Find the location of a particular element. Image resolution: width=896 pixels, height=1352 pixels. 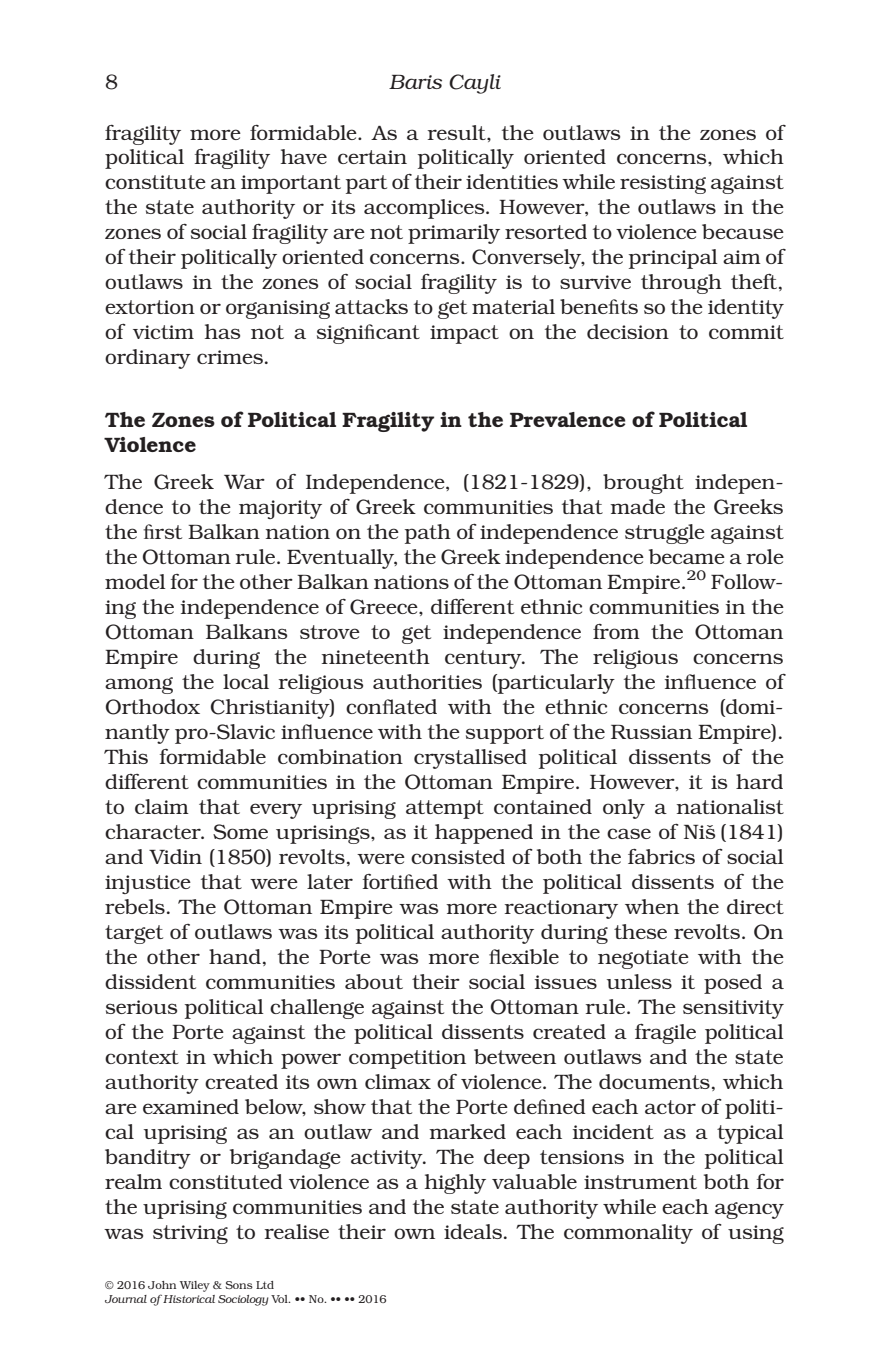

important is located at coordinates (291, 184).
